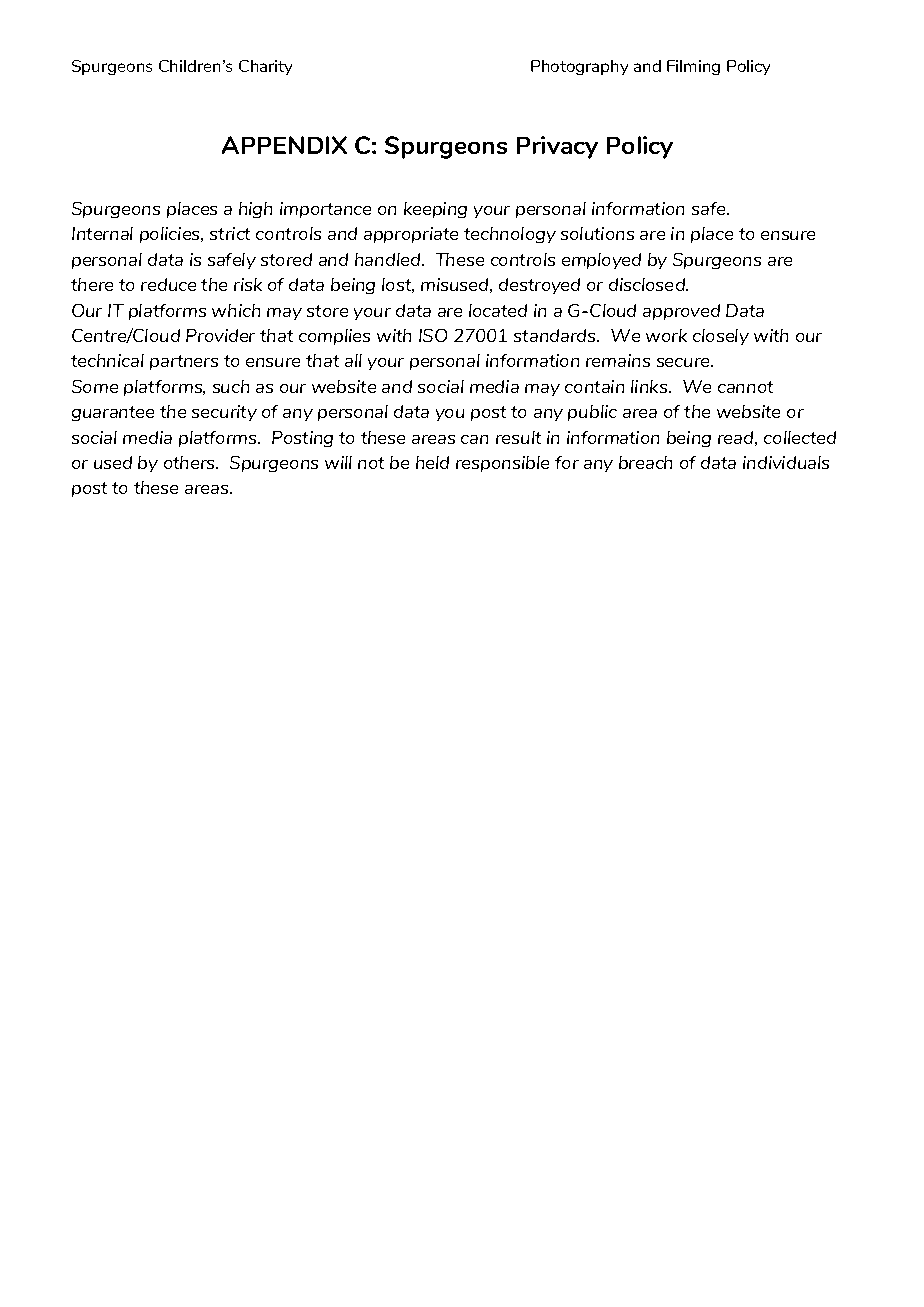  I want to click on reduce, so click(168, 284).
